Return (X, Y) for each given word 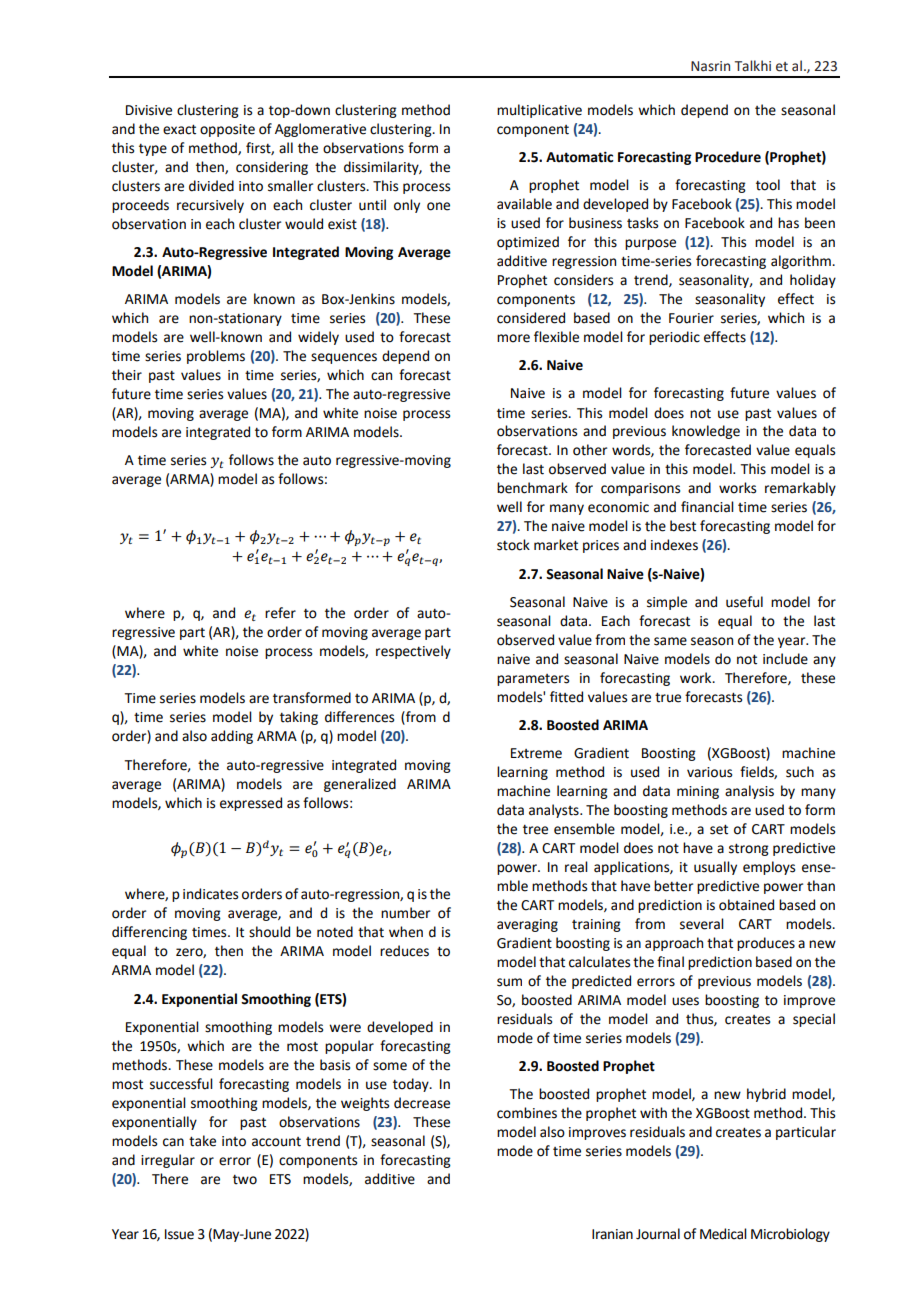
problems (216, 357)
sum (509, 982)
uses (685, 1001)
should (269, 932)
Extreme (536, 753)
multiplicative (539, 111)
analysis (749, 792)
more (513, 338)
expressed (251, 804)
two (245, 1180)
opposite (227, 130)
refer (280, 613)
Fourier (691, 318)
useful (744, 602)
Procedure (728, 157)
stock (513, 545)
